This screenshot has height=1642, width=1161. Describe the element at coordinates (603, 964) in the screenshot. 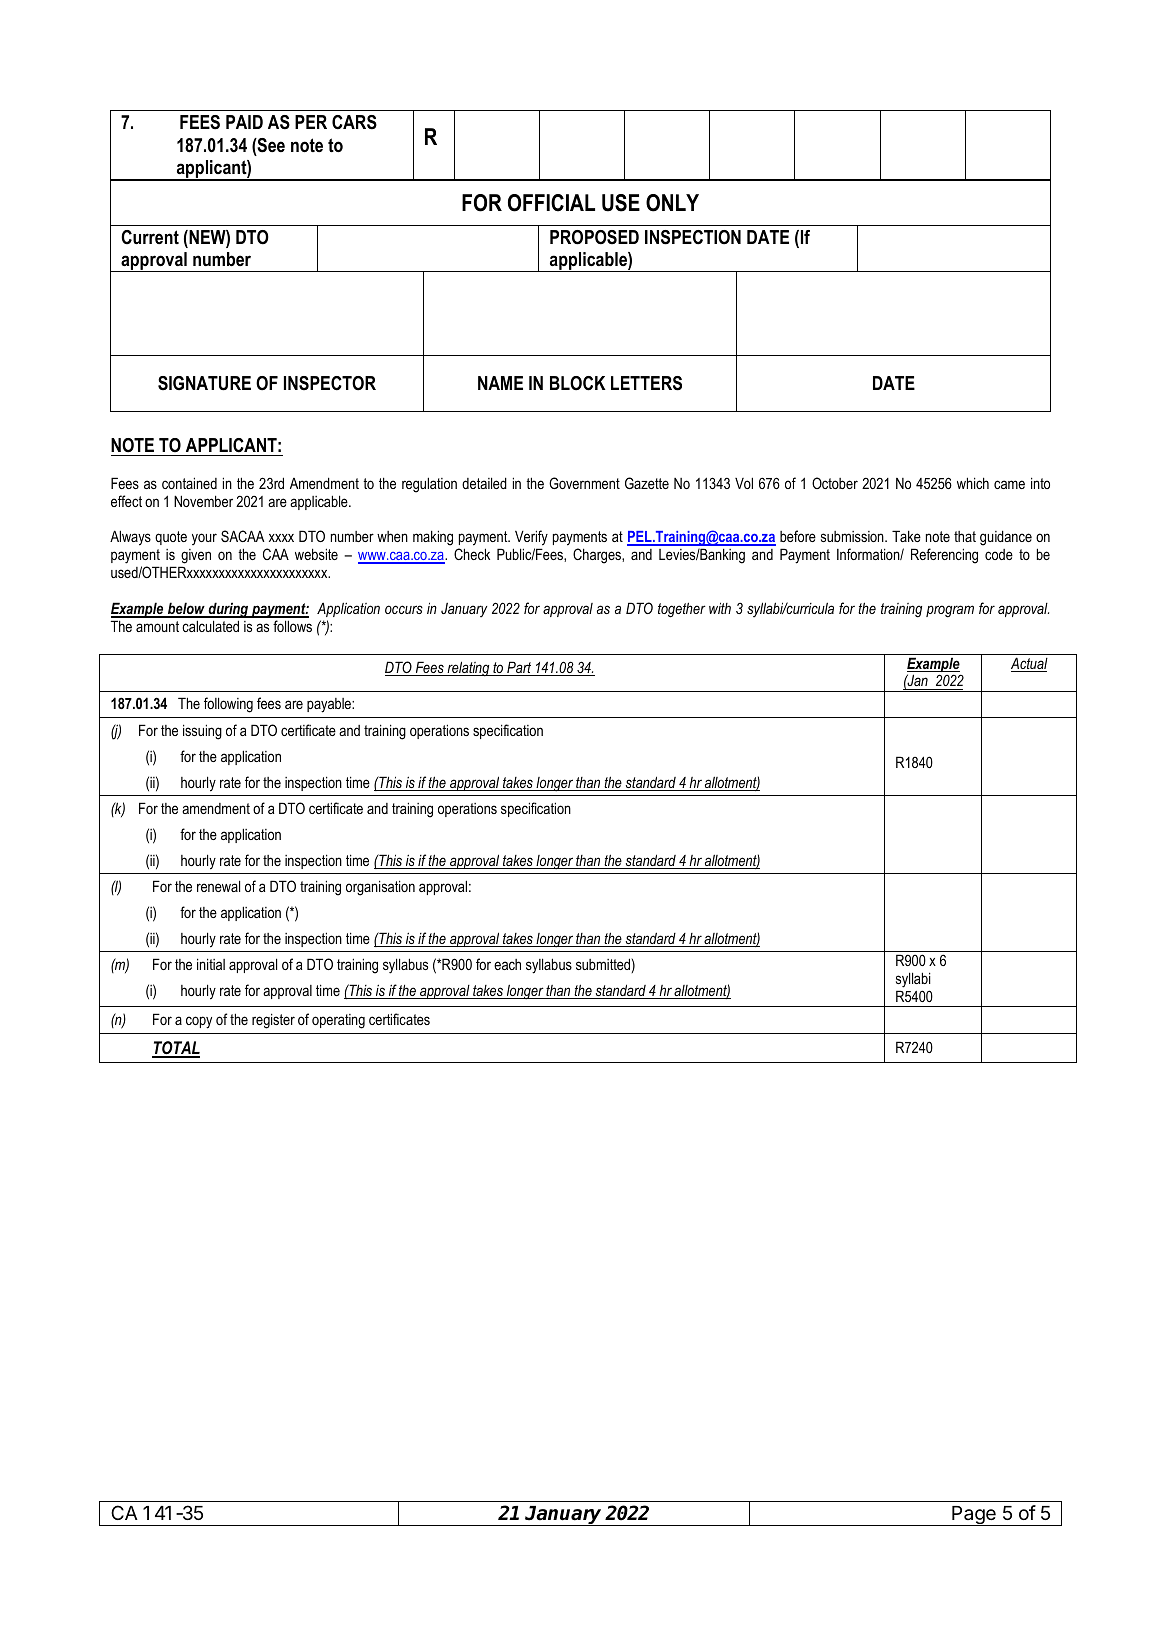

I see `submitted` at that location.
